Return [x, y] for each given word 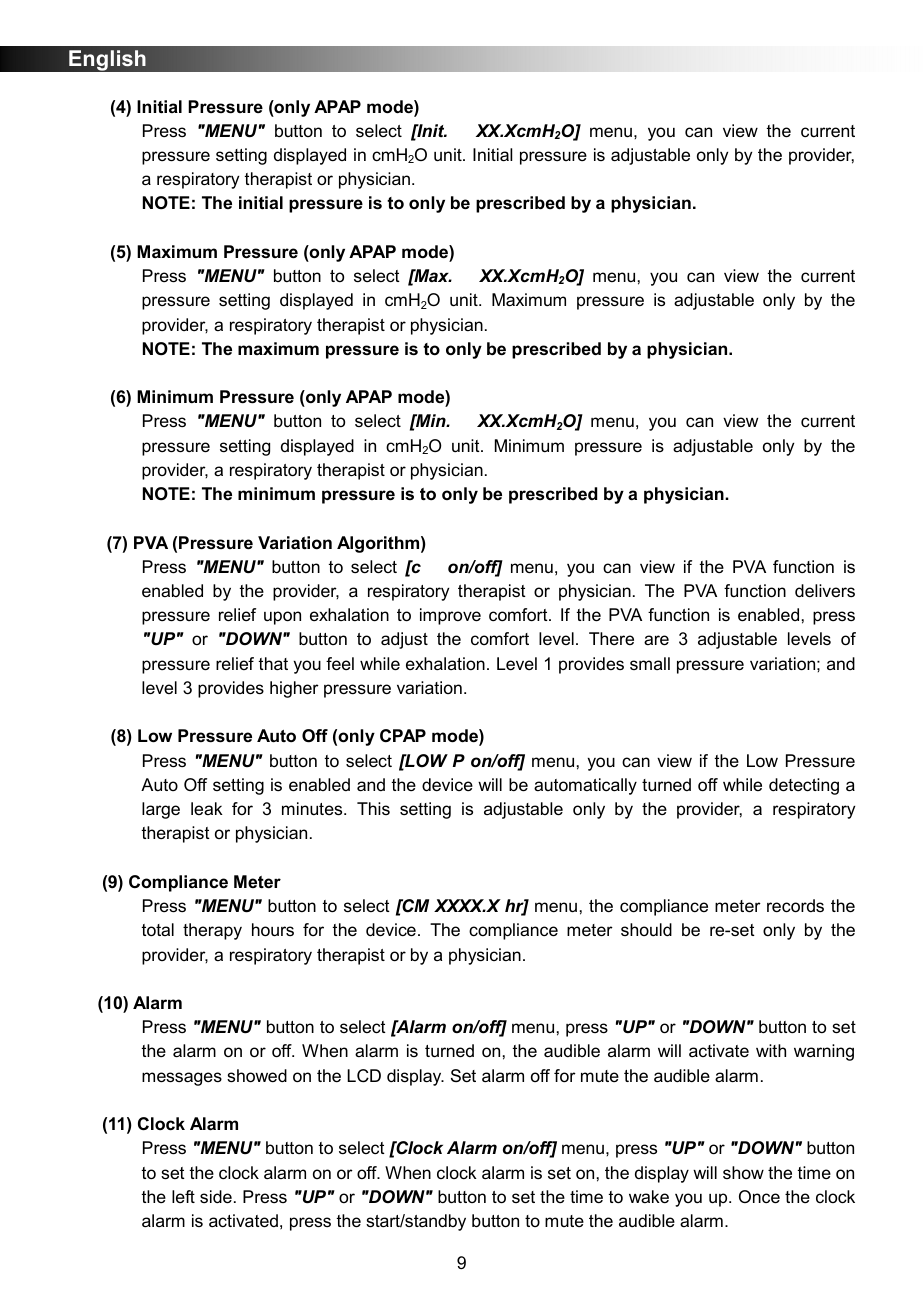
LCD [364, 1076]
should [646, 929]
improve [450, 616]
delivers [825, 590]
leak [207, 808]
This [373, 808]
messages [182, 1079]
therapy [212, 931]
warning [824, 1052]
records [795, 906]
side [216, 1197]
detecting [804, 786]
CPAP [403, 735]
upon [282, 618]
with [771, 1050]
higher [294, 689]
